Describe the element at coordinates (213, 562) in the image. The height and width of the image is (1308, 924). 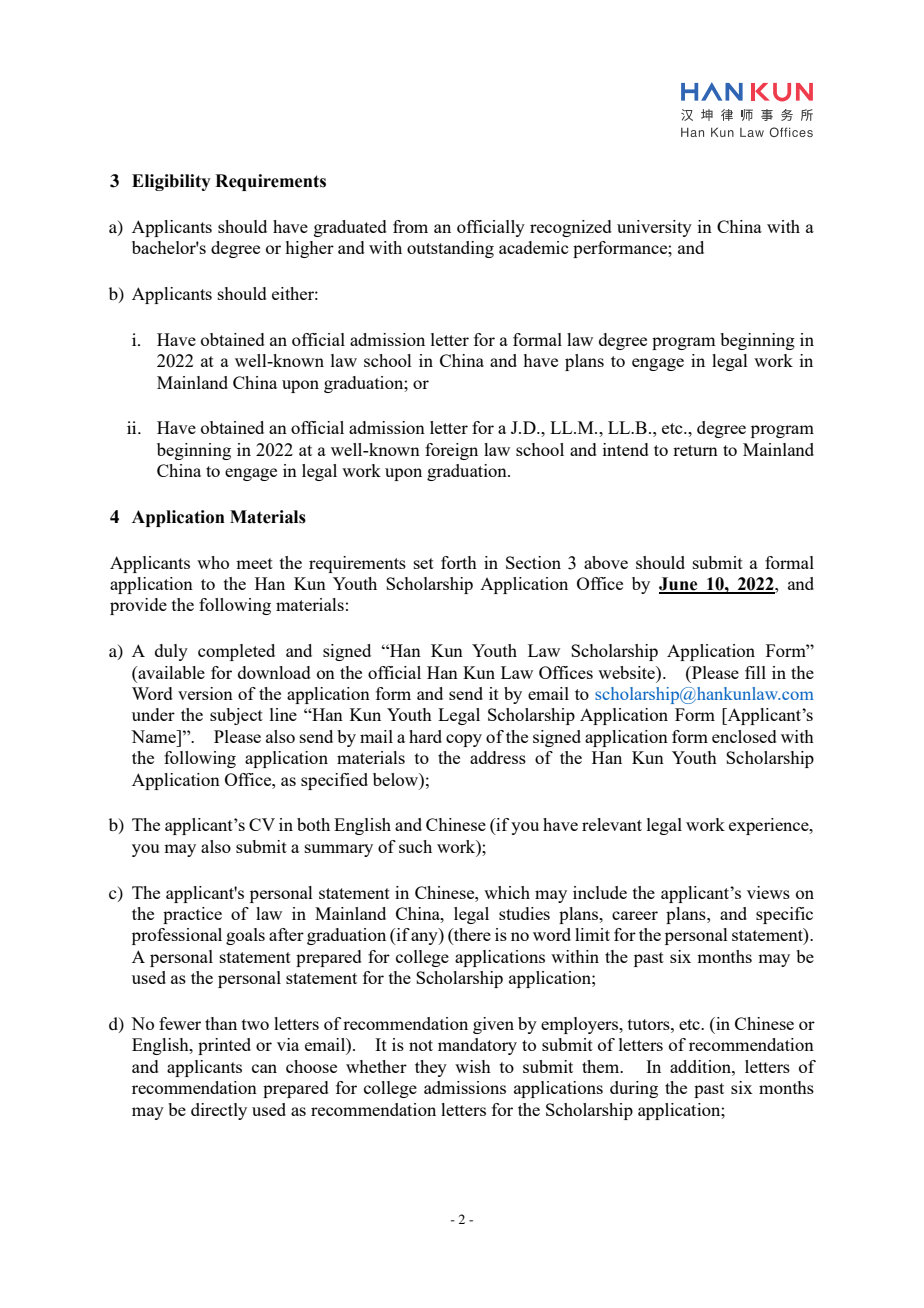
I see `who` at that location.
